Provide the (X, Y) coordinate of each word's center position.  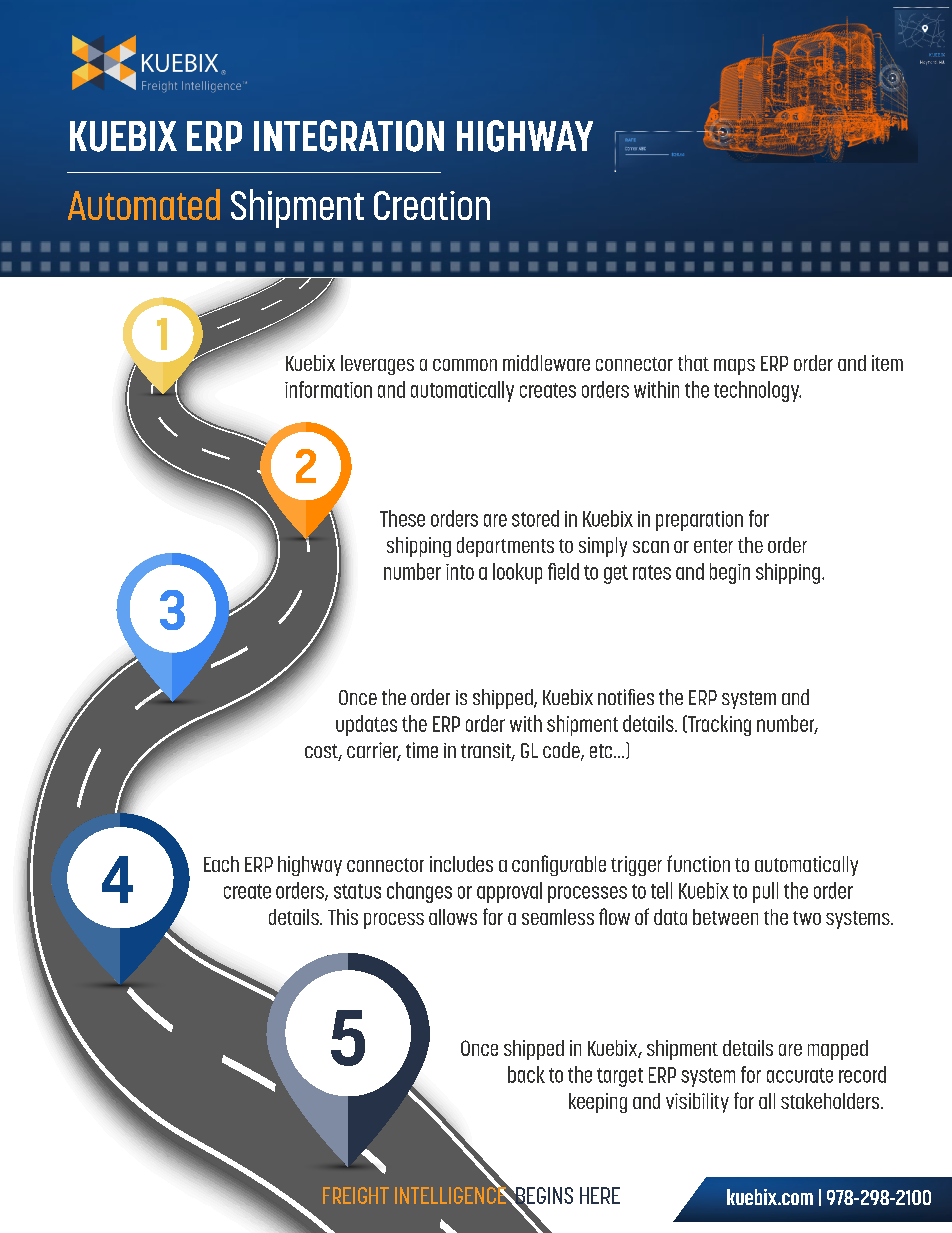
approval (509, 892)
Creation (432, 205)
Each (221, 864)
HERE (600, 1195)
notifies (626, 697)
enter (713, 546)
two (807, 918)
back (526, 1074)
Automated (144, 204)
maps (734, 367)
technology (757, 391)
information (328, 389)
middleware (546, 363)
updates (366, 725)
